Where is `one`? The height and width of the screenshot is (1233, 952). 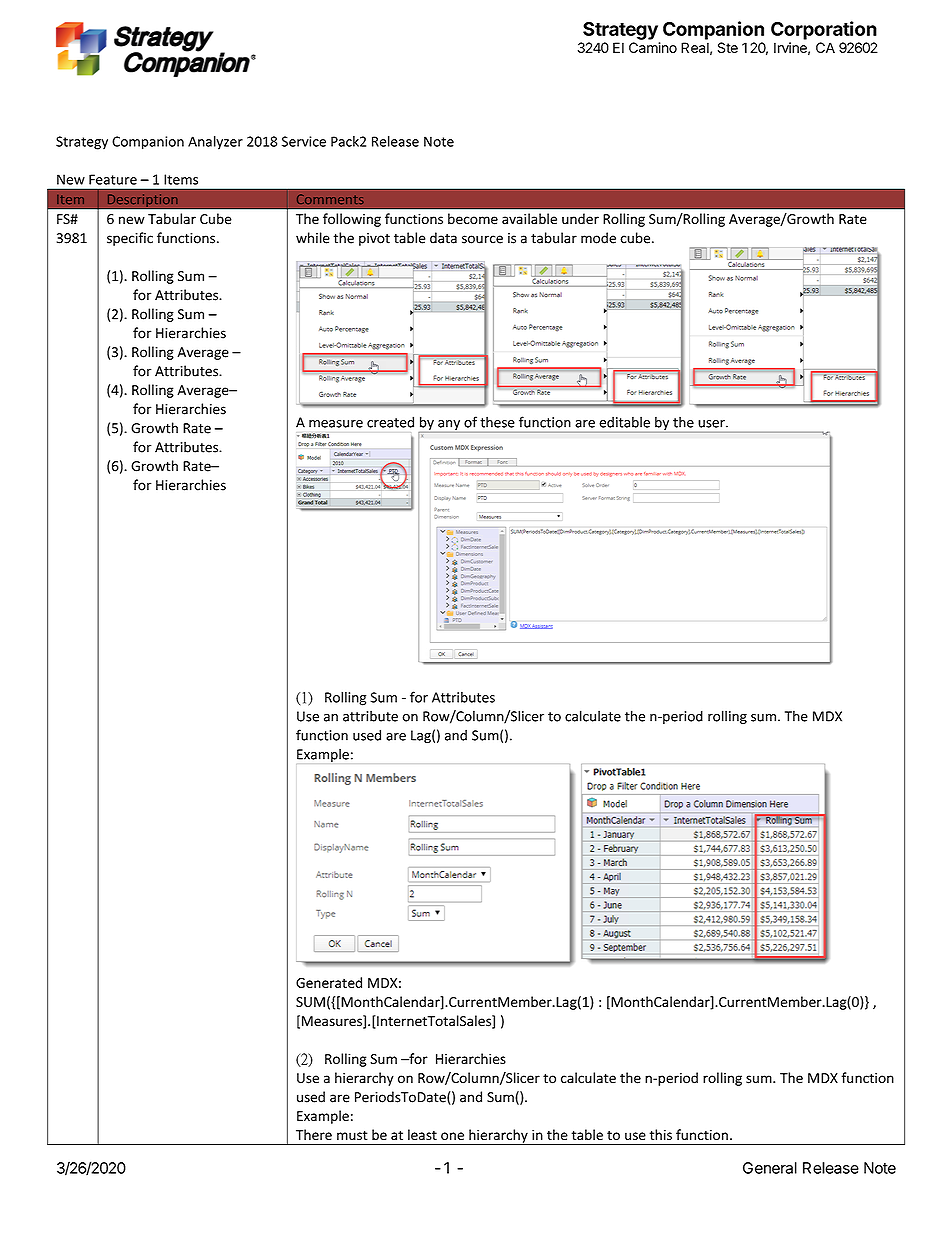
one is located at coordinates (452, 1136).
